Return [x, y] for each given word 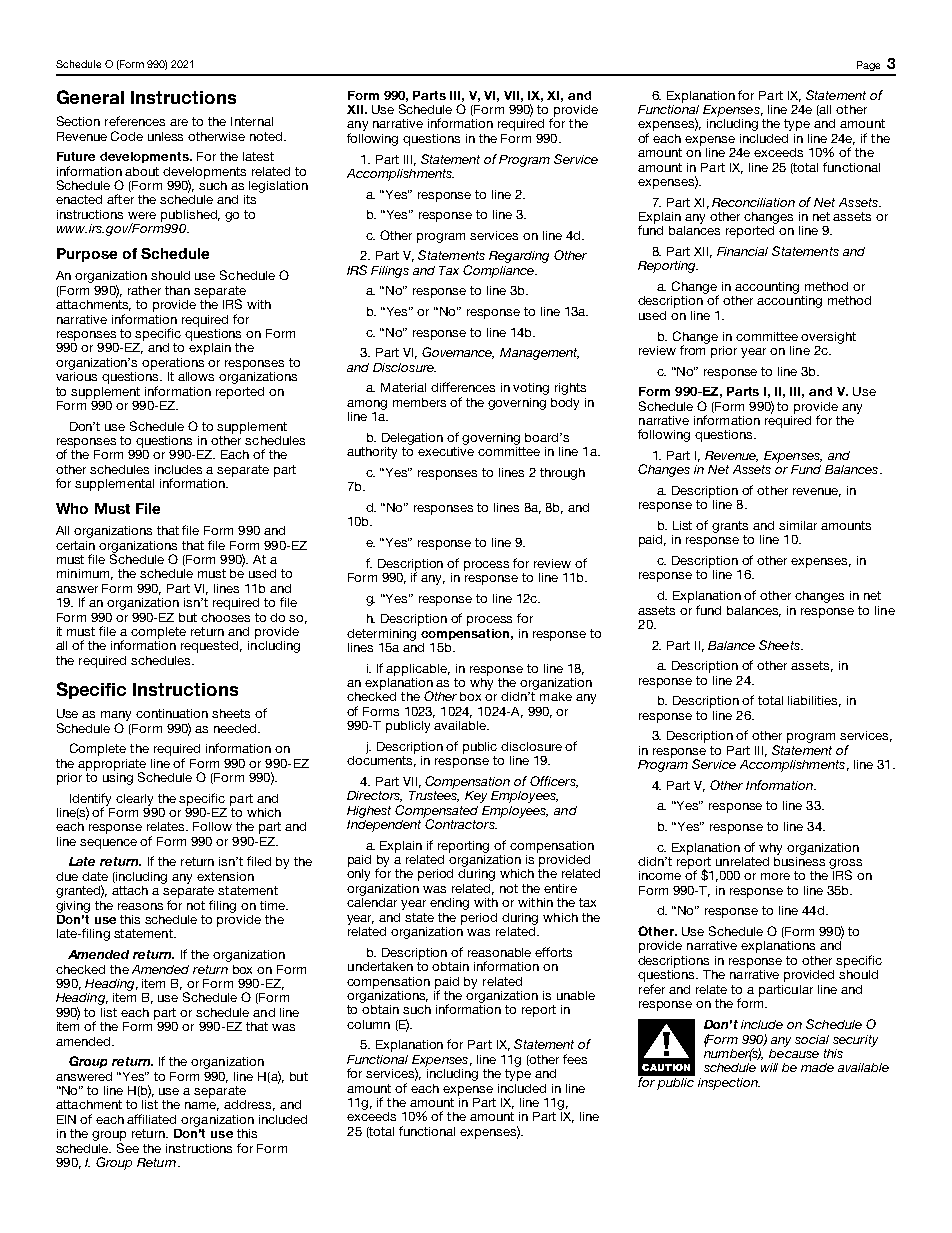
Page [868, 66]
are [179, 122]
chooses [225, 617]
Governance [458, 353]
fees [575, 1059]
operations [173, 364]
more [775, 876]
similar [798, 525]
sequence [108, 844]
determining [381, 635]
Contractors [460, 823]
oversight [828, 338]
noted [267, 136]
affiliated [151, 1119]
